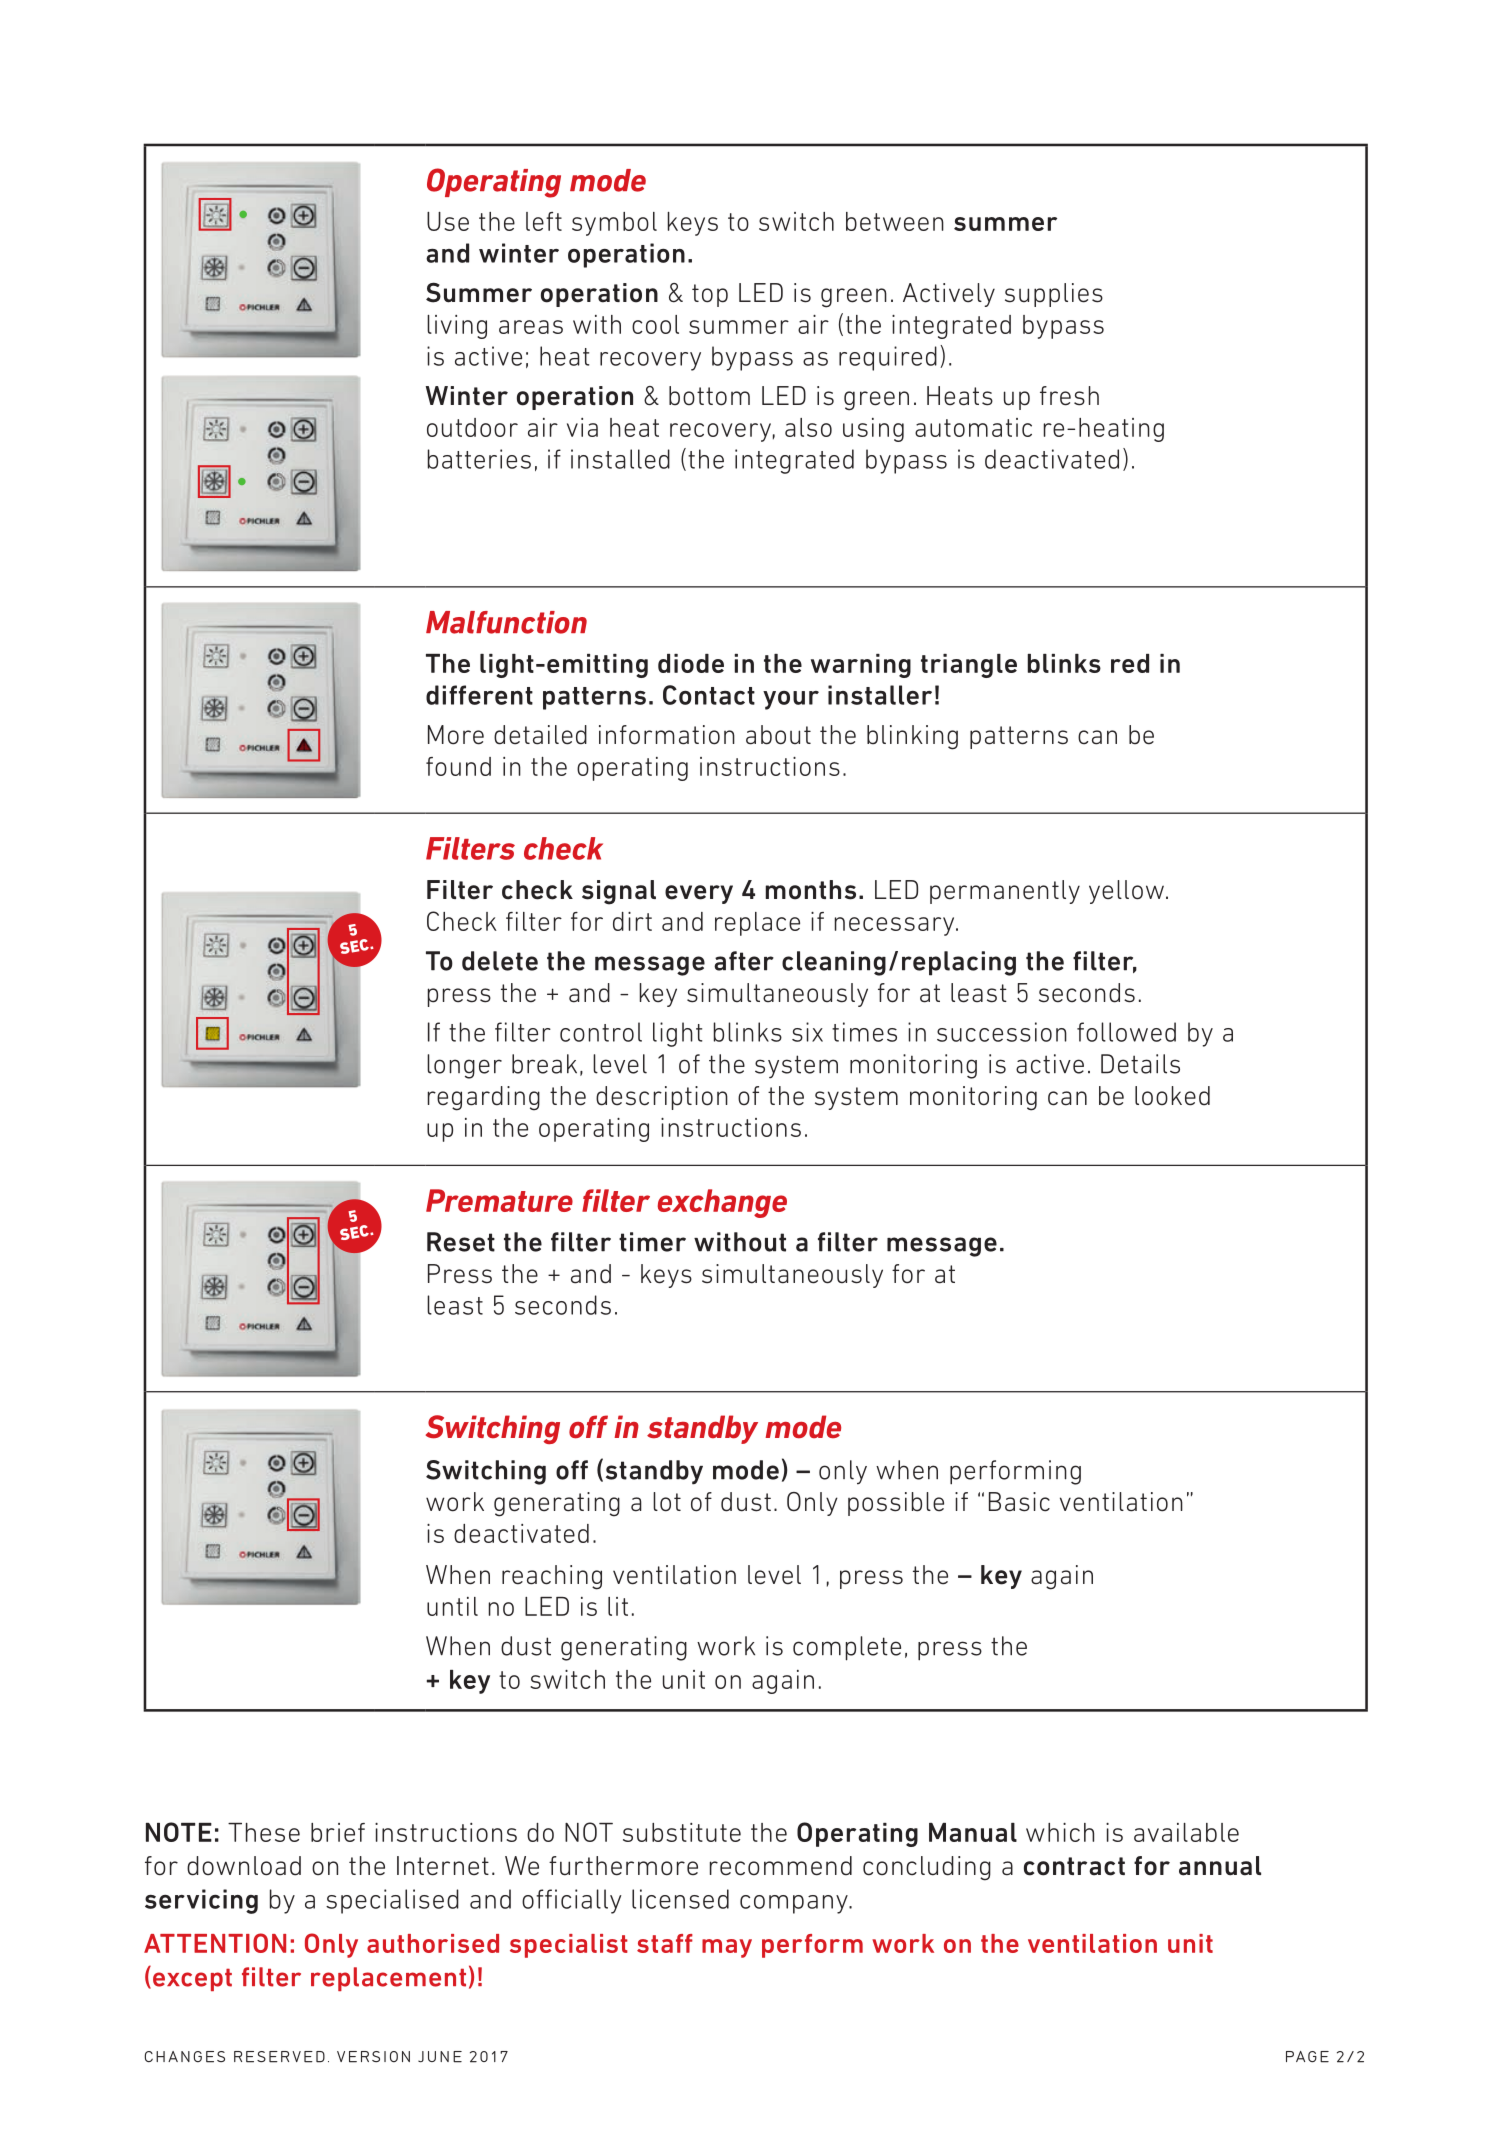 The height and width of the screenshot is (2134, 1509). Describe the element at coordinates (727, 1948) in the screenshot. I see `may` at that location.
